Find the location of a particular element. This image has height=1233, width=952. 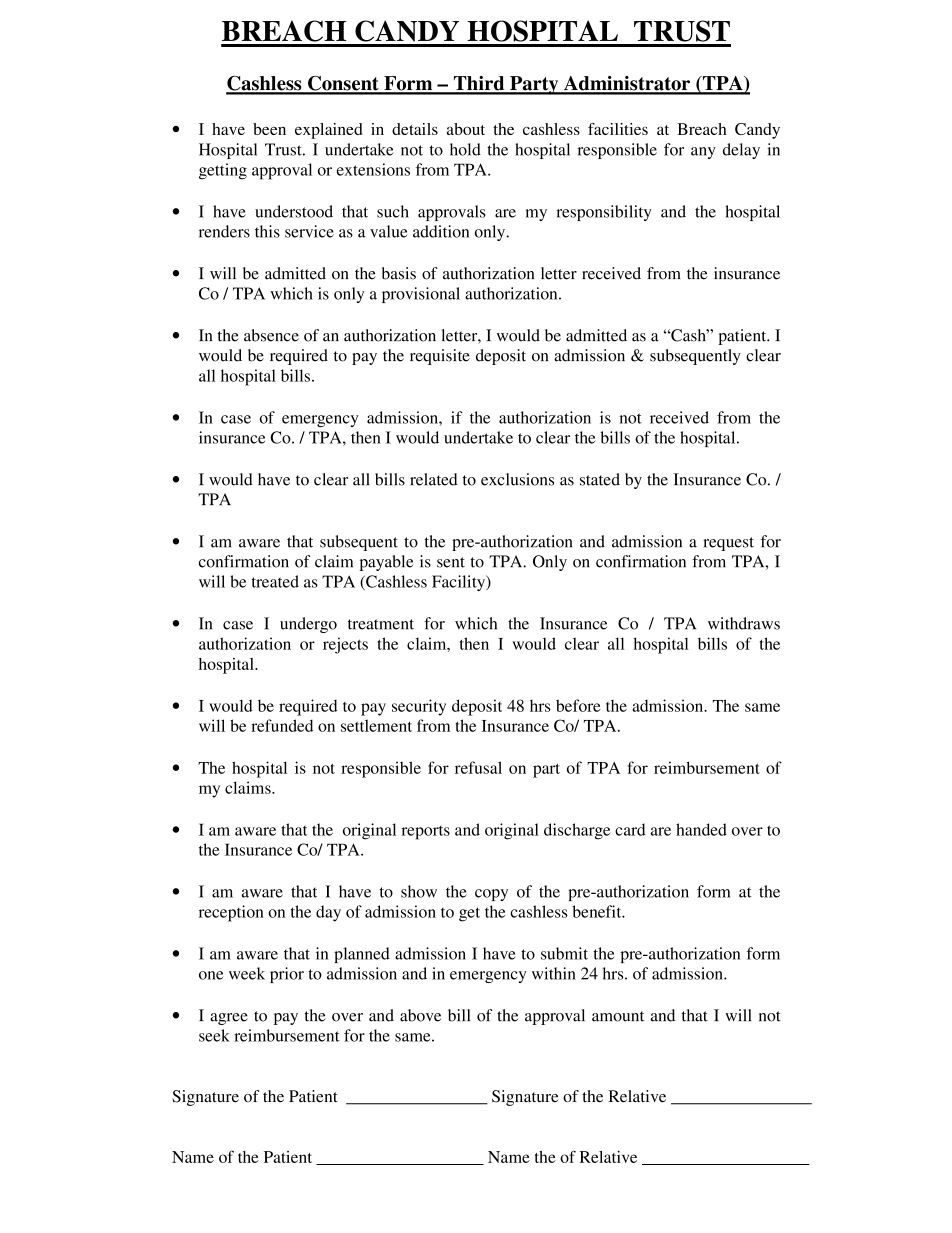

handed is located at coordinates (701, 829).
